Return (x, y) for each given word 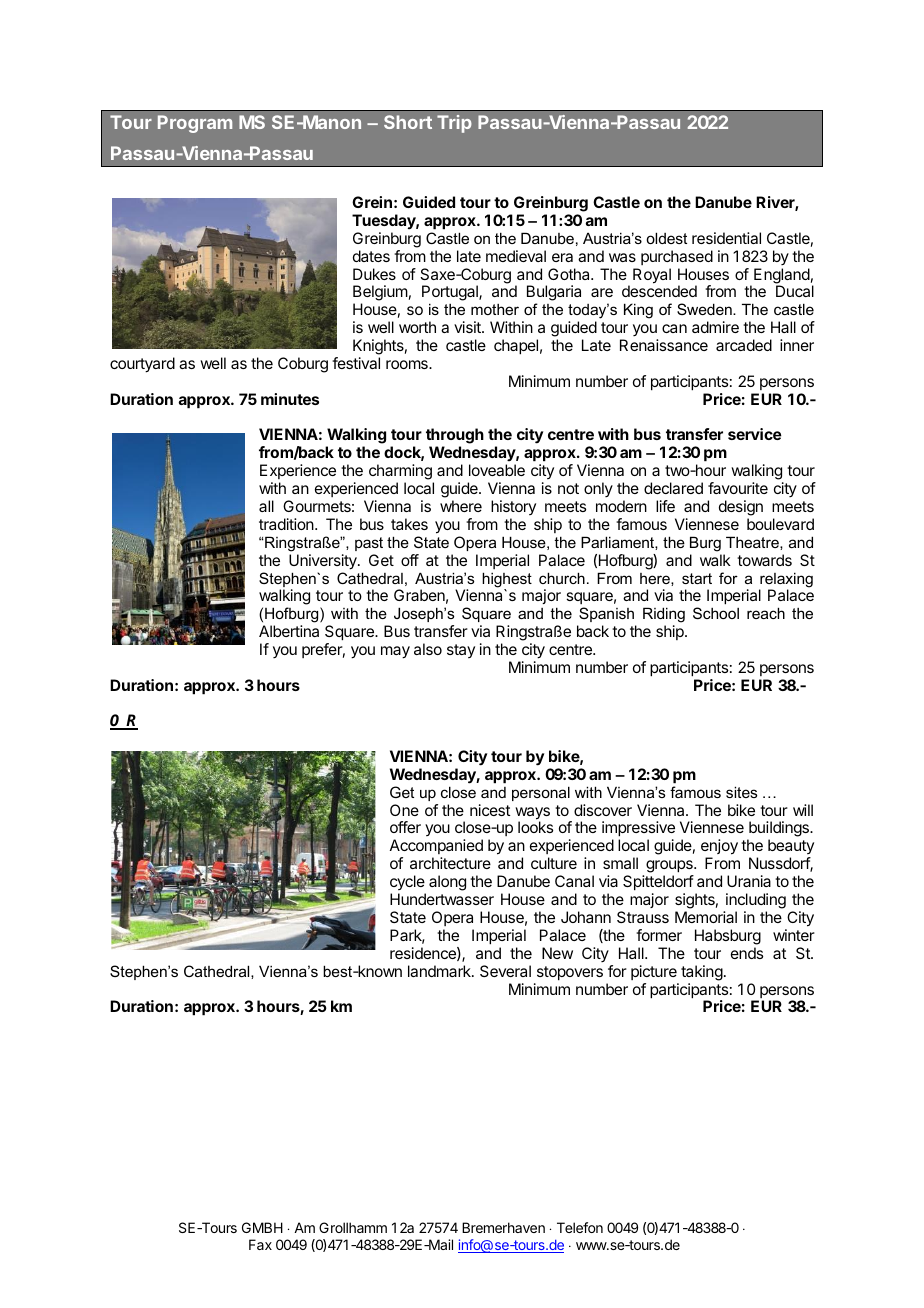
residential (726, 238)
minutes (290, 399)
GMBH (262, 1227)
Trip (454, 124)
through (455, 437)
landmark (440, 971)
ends (747, 953)
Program (195, 124)
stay (461, 651)
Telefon (580, 1227)
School (716, 613)
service (755, 434)
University (324, 562)
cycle (407, 882)
